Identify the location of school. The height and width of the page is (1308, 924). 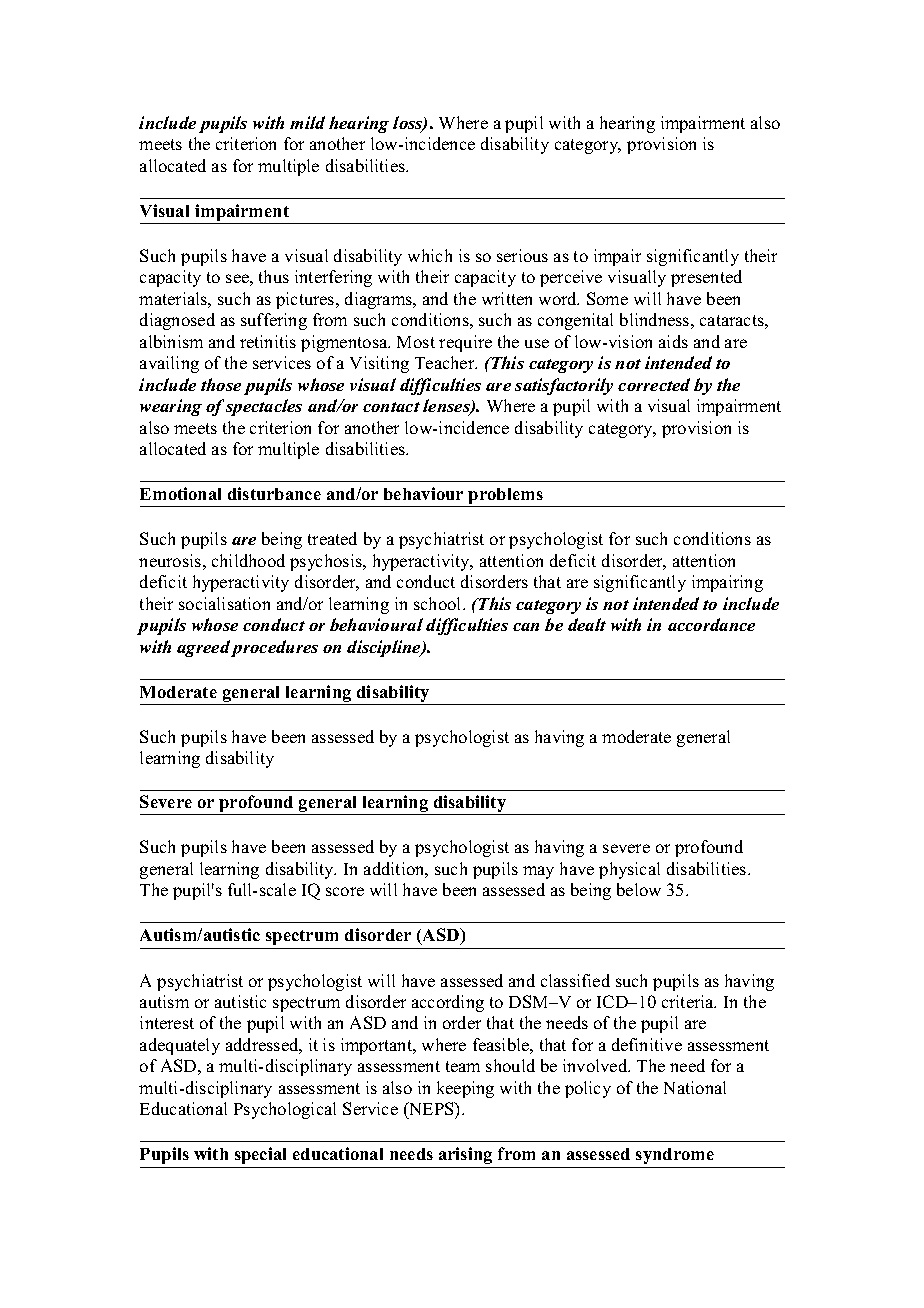
(439, 603).
